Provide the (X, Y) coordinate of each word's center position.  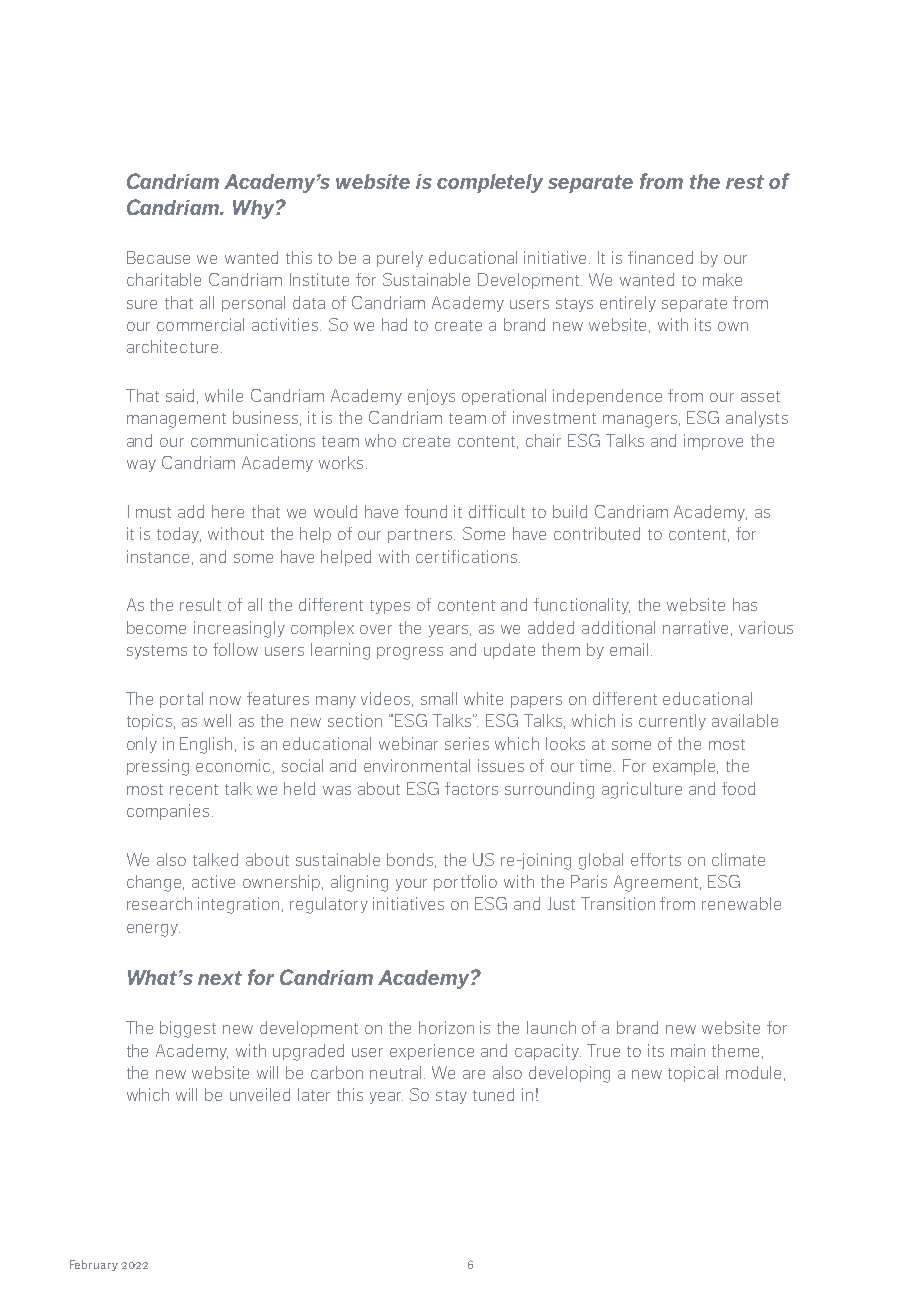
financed (660, 257)
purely (400, 259)
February (94, 1265)
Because (158, 257)
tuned (493, 1094)
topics (151, 722)
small (439, 698)
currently (672, 722)
